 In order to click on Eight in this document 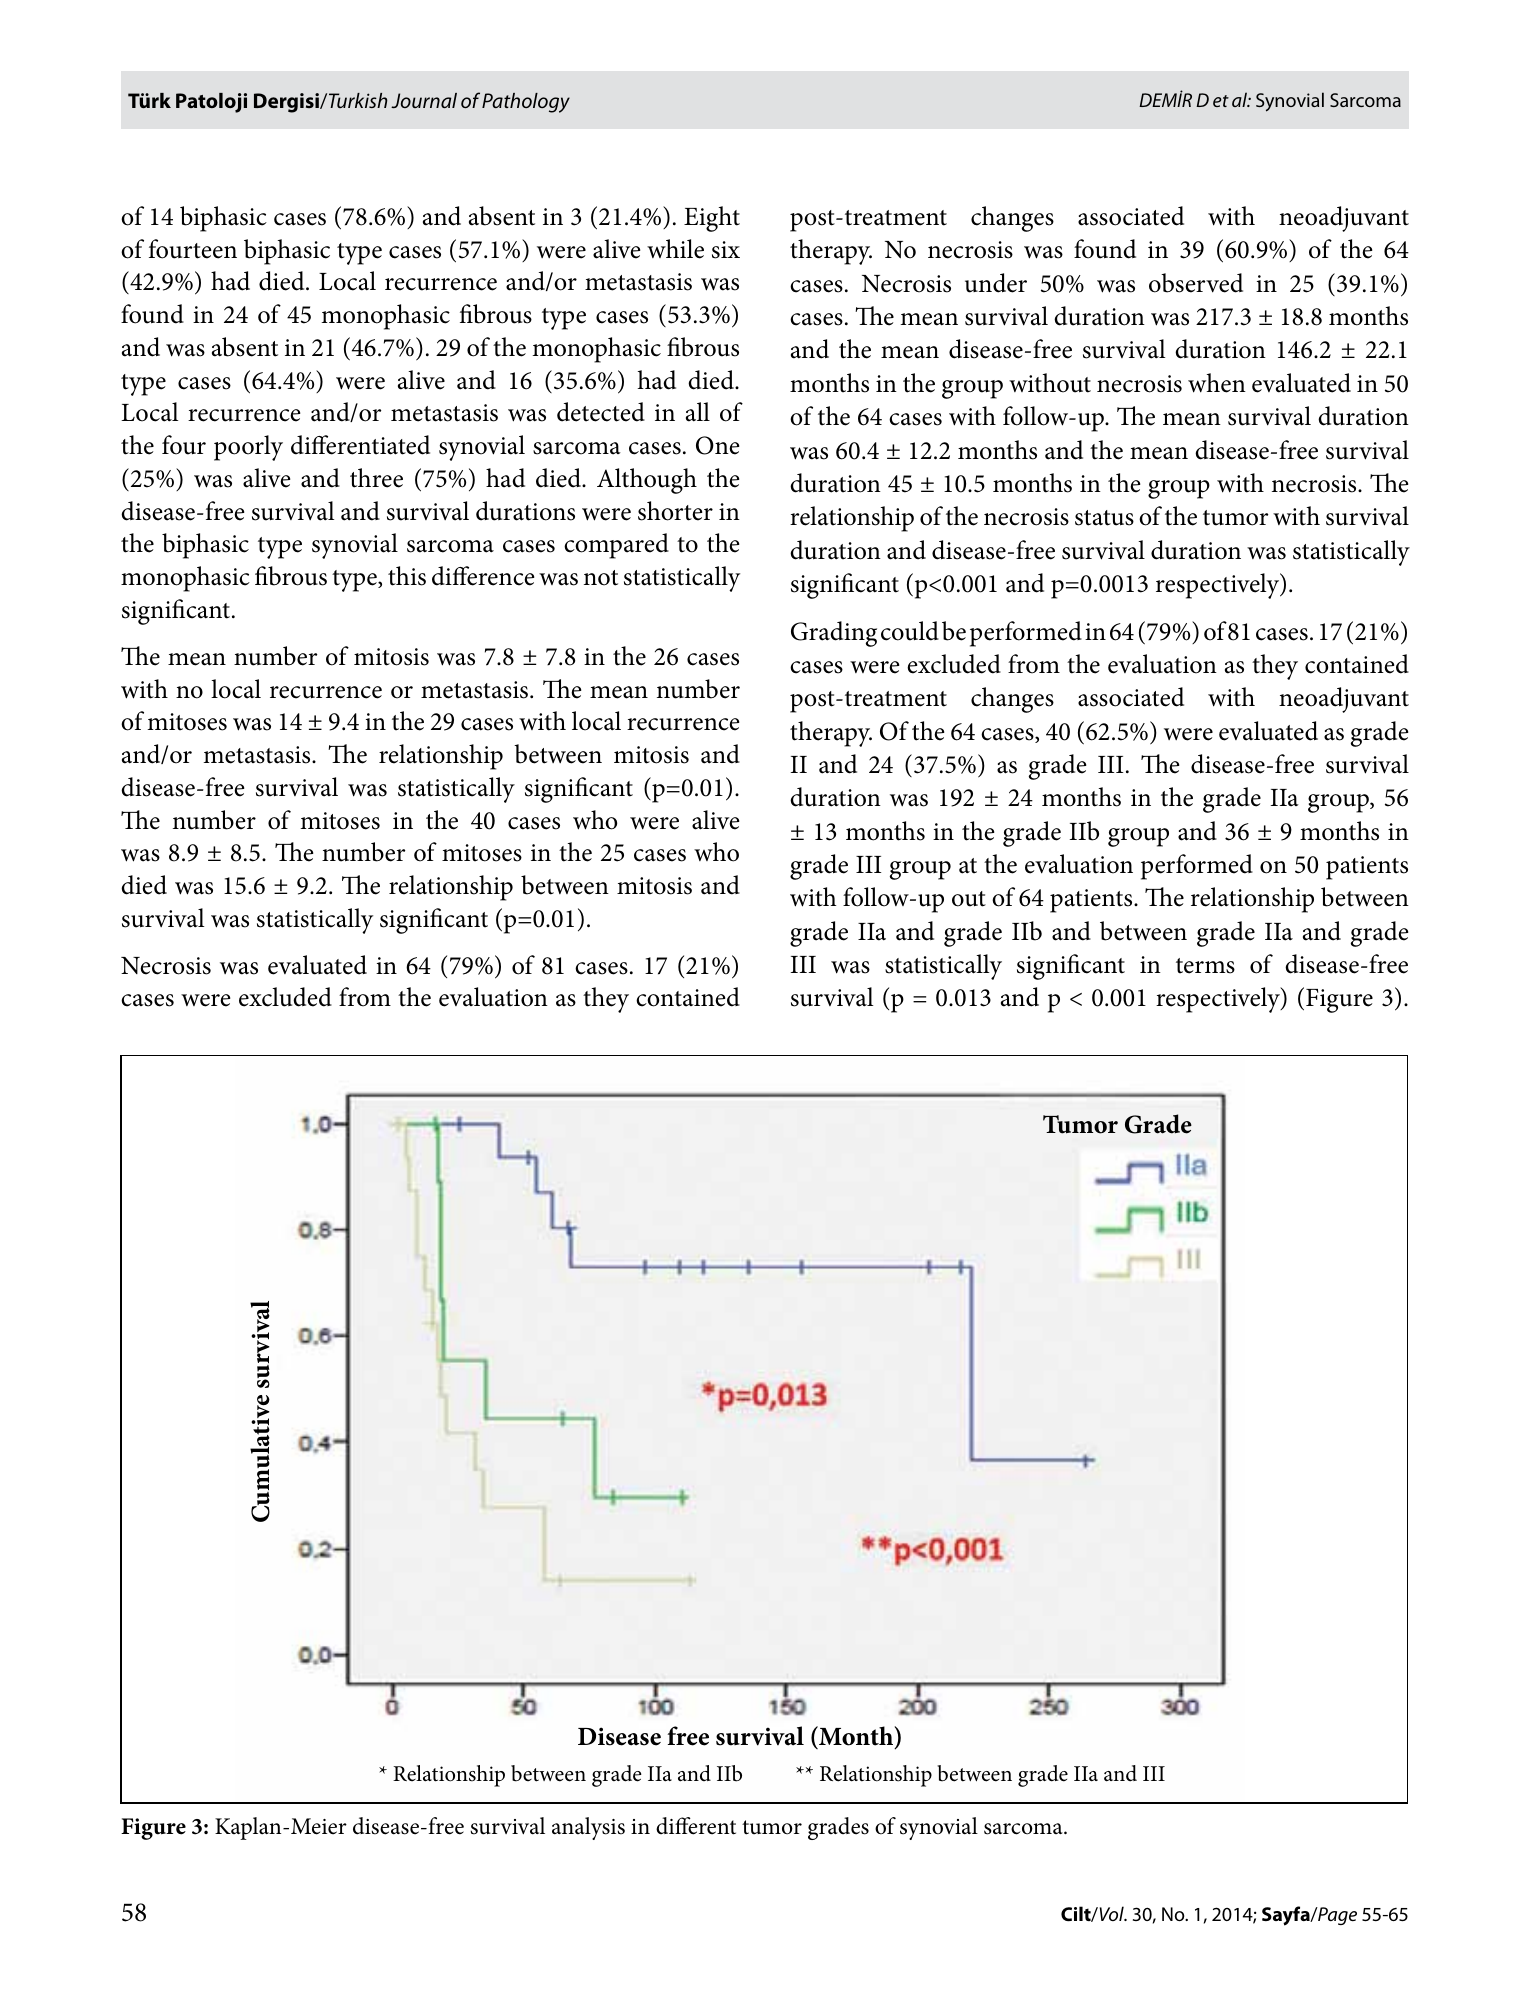, I will do `click(712, 219)`.
